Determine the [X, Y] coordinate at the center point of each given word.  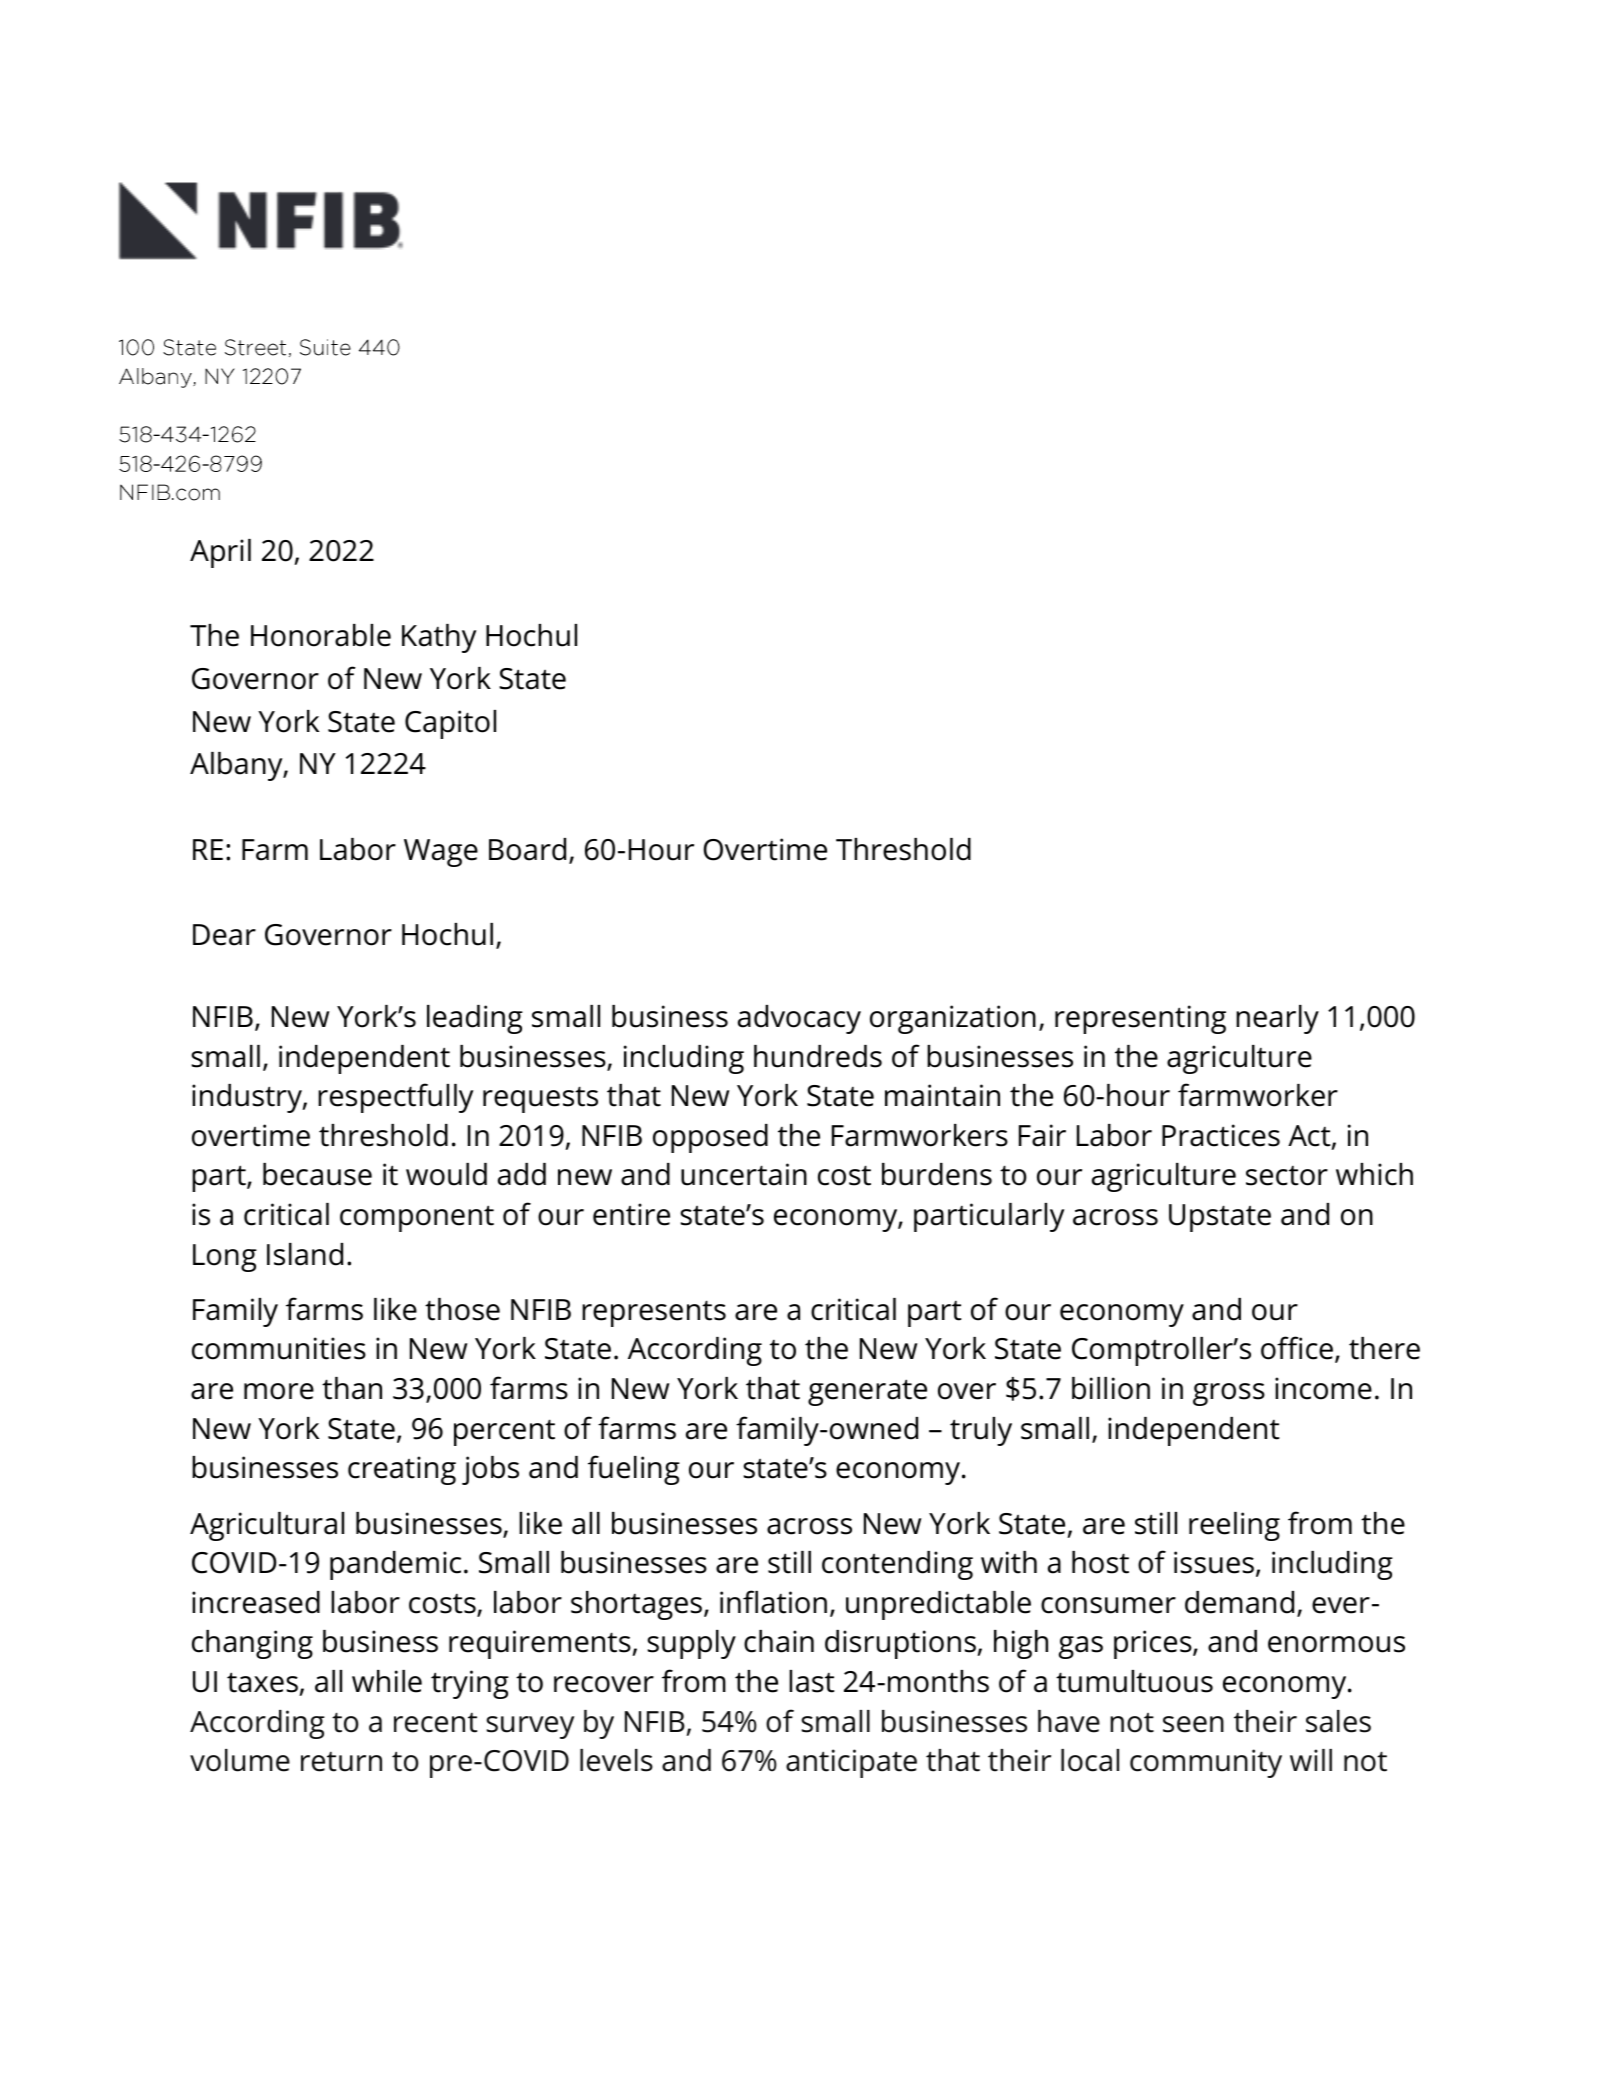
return [341, 1762]
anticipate [851, 1763]
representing [1140, 1019]
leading [475, 1019]
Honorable [321, 635]
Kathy [439, 638]
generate [867, 1392]
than [352, 1388]
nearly [1277, 1019]
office [1297, 1348]
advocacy [799, 1019]
